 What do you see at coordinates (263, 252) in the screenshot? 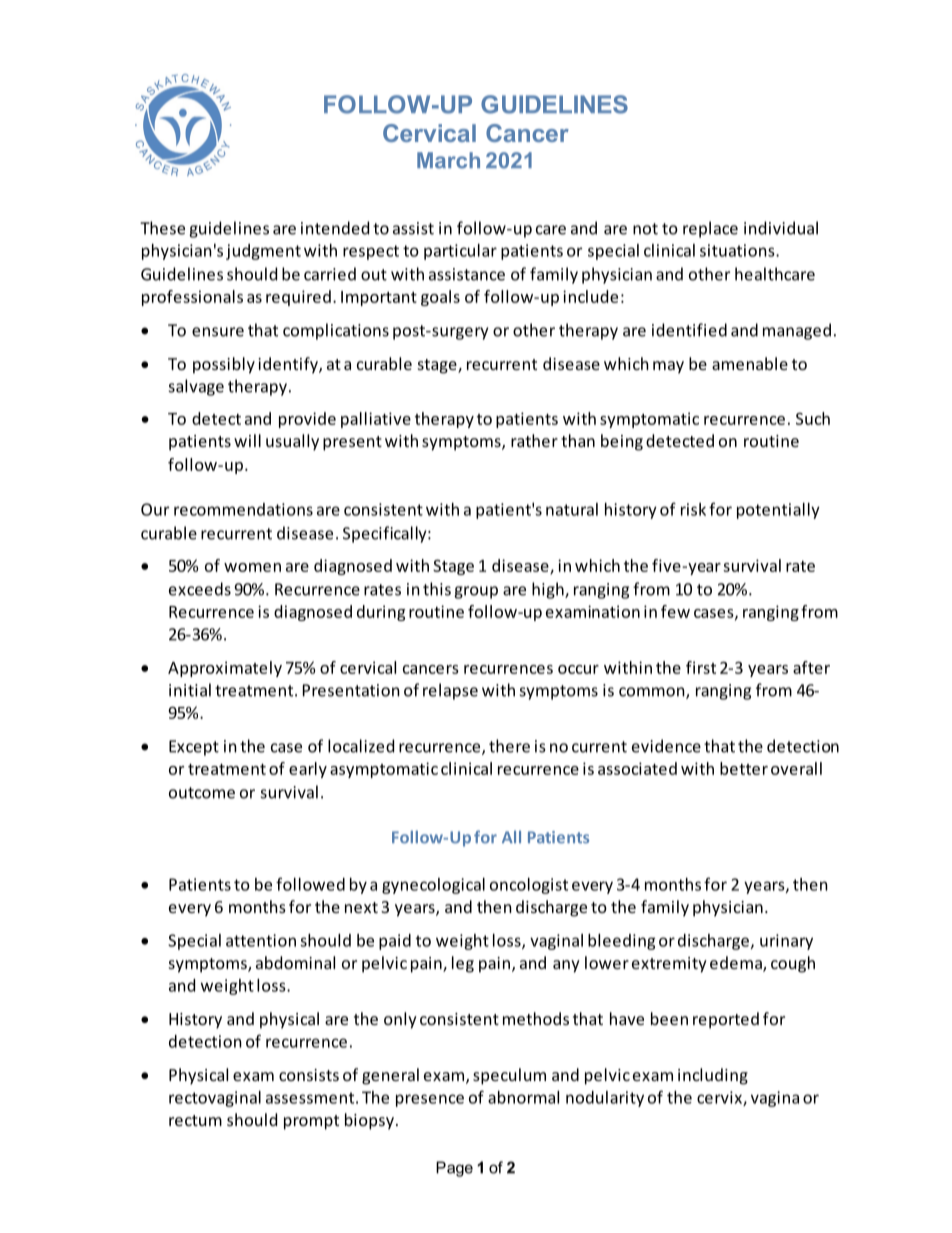
I see `judgment` at bounding box center [263, 252].
